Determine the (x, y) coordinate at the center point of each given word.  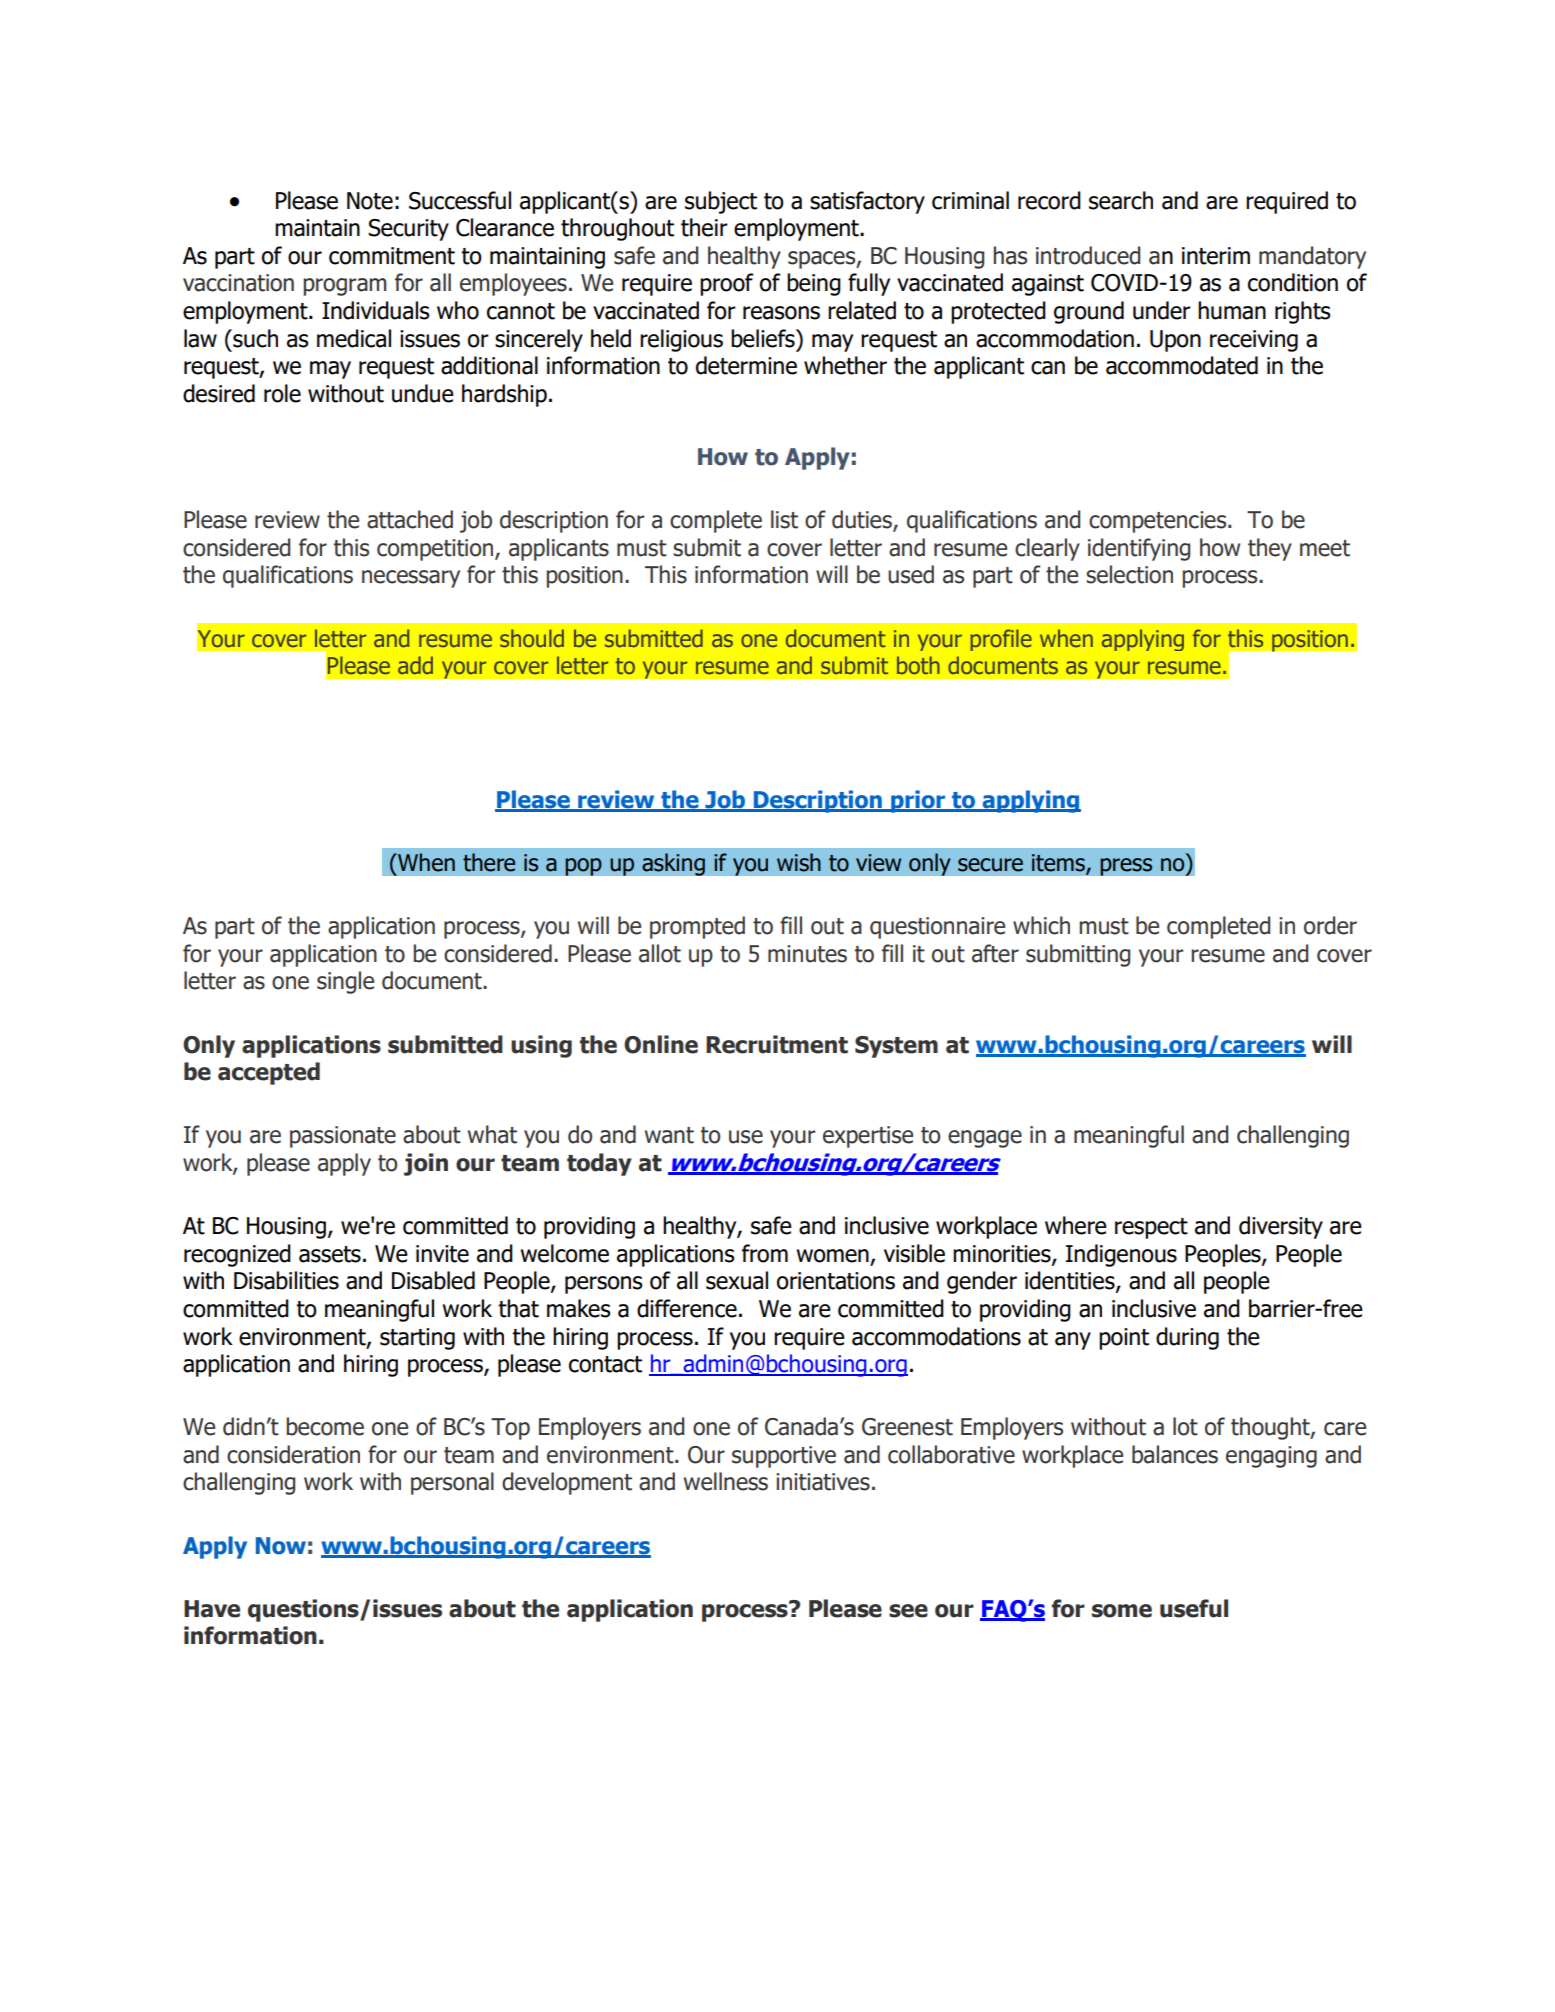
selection (1129, 574)
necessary (411, 579)
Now (281, 1546)
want (669, 1135)
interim (1216, 256)
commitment (392, 256)
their (704, 227)
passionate (343, 1137)
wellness (726, 1481)
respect (1151, 1228)
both (918, 665)
